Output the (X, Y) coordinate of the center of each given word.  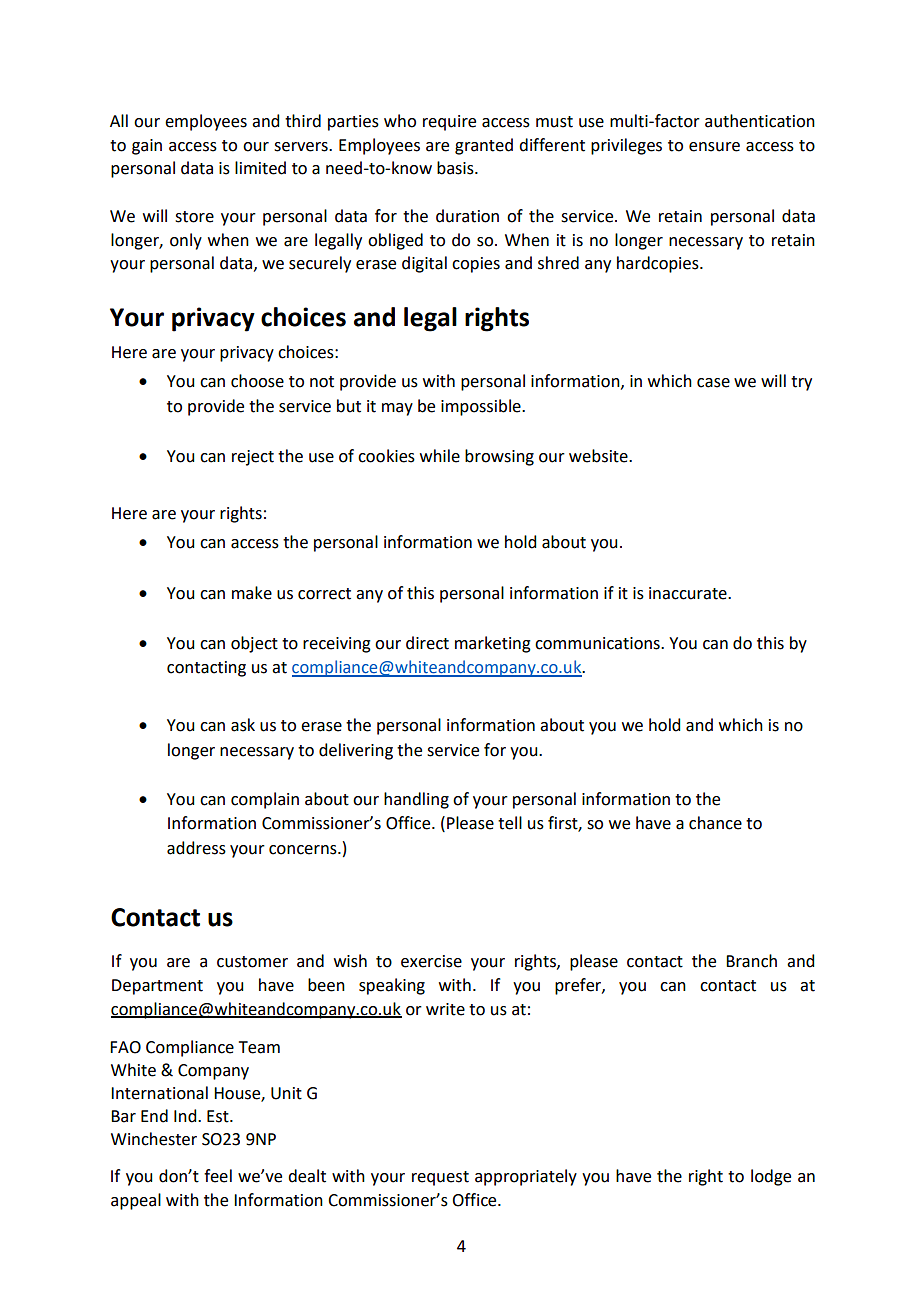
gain (147, 147)
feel (218, 1176)
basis (456, 168)
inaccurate (689, 593)
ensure (714, 147)
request (440, 1178)
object (254, 644)
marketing (493, 644)
